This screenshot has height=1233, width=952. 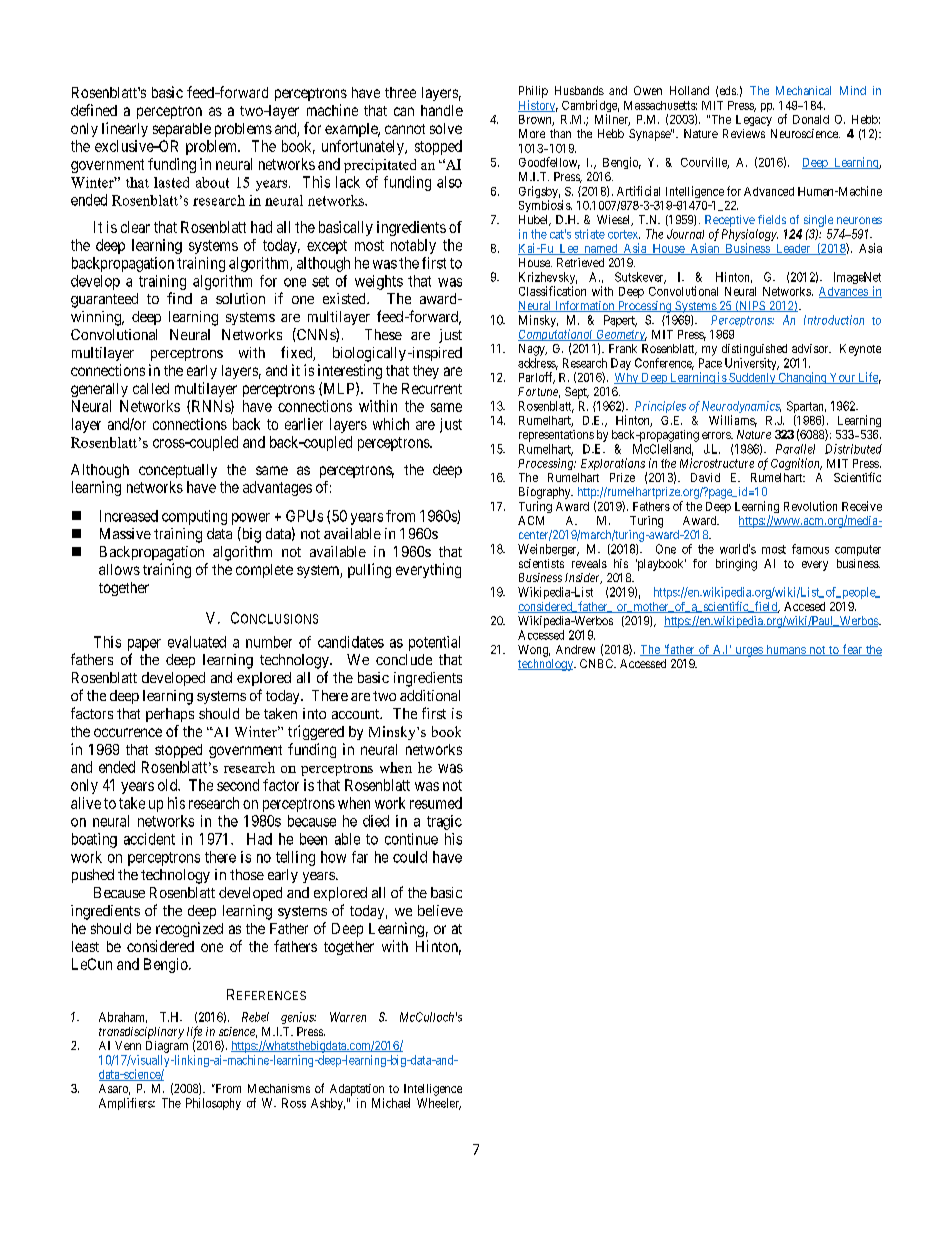 I want to click on Legacy, so click(x=754, y=120).
